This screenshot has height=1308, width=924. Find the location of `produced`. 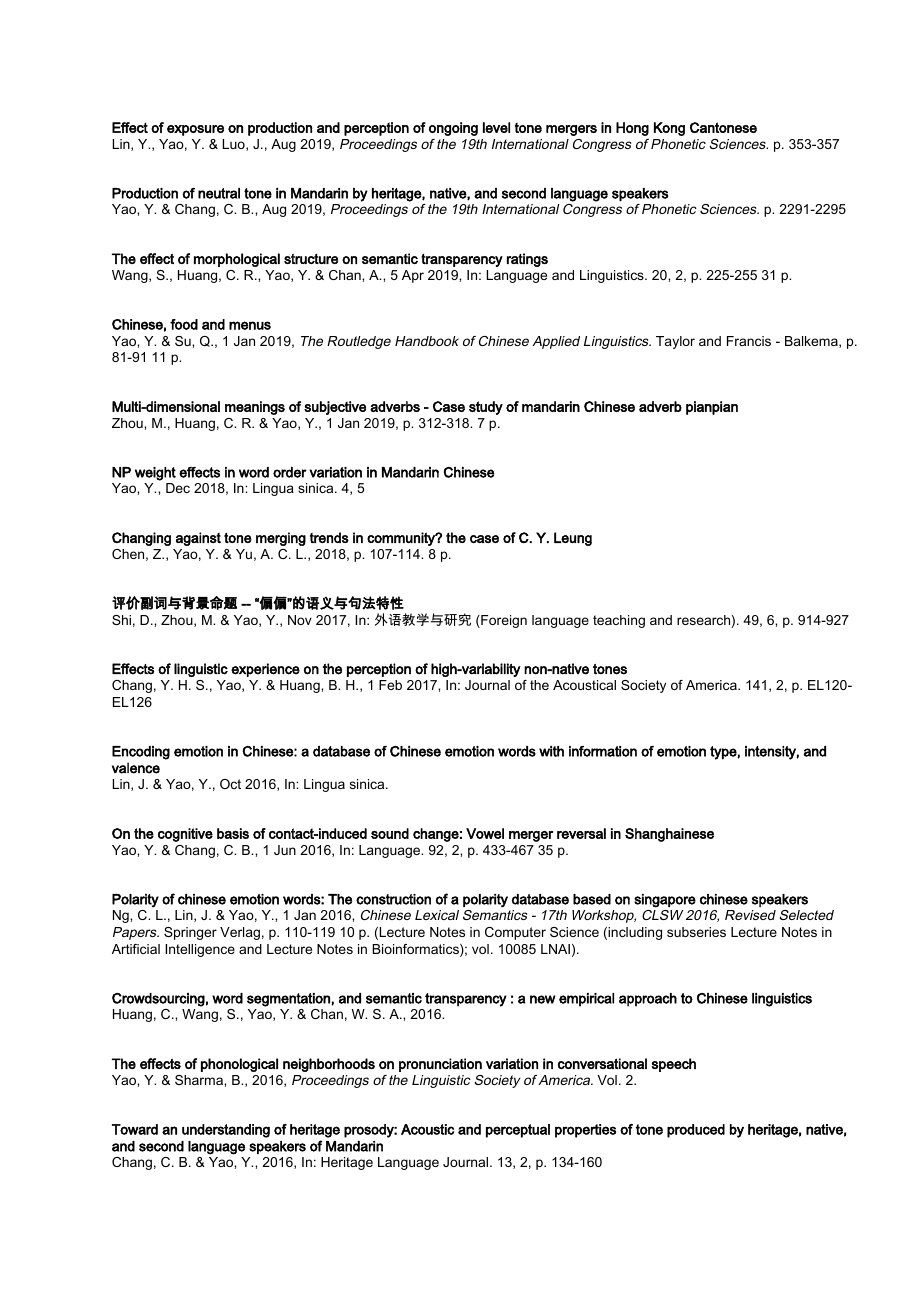

produced is located at coordinates (696, 1131).
